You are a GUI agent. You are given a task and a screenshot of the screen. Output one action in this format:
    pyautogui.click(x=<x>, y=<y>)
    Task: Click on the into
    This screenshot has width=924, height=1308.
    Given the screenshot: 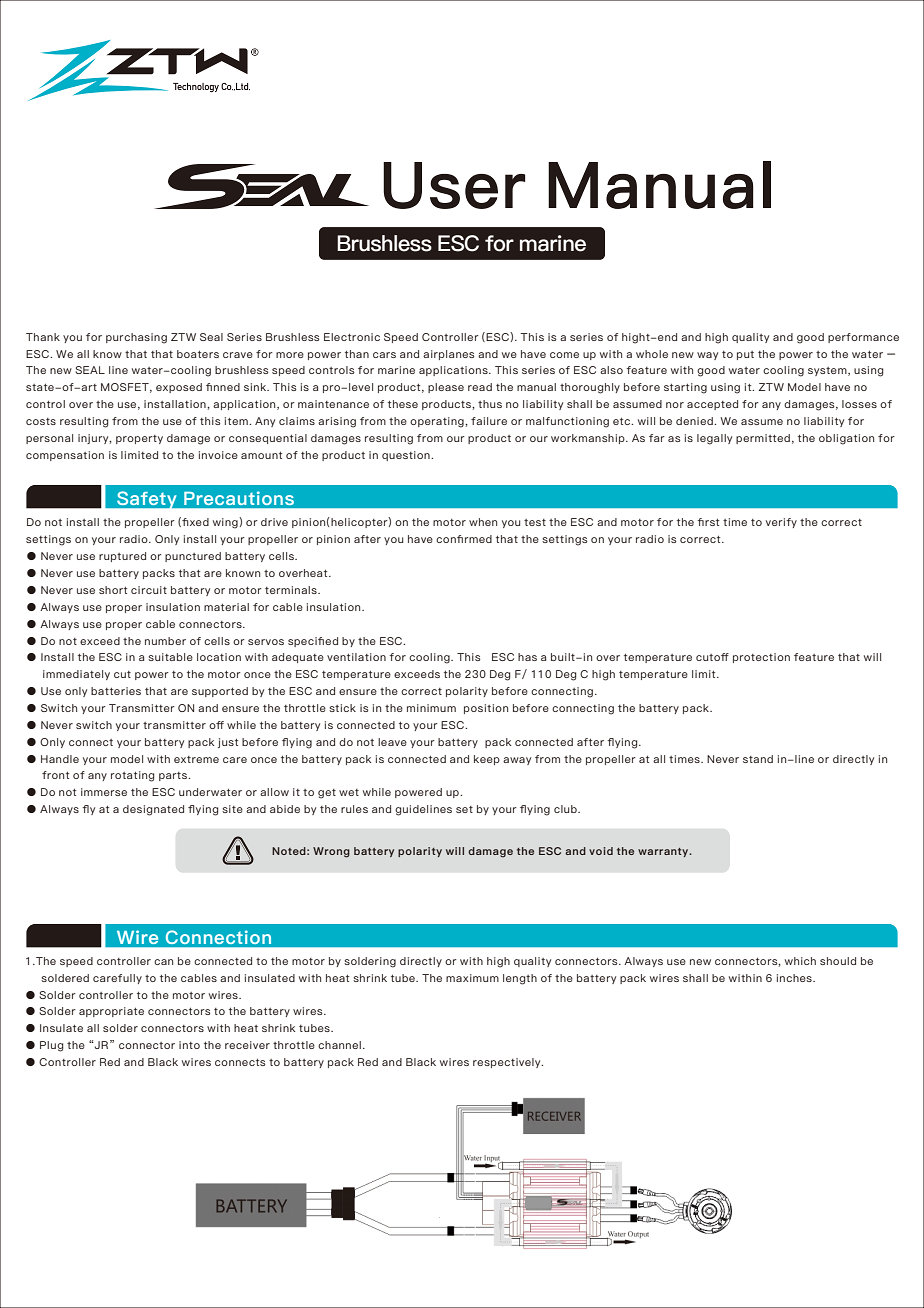 What is the action you would take?
    pyautogui.click(x=189, y=1045)
